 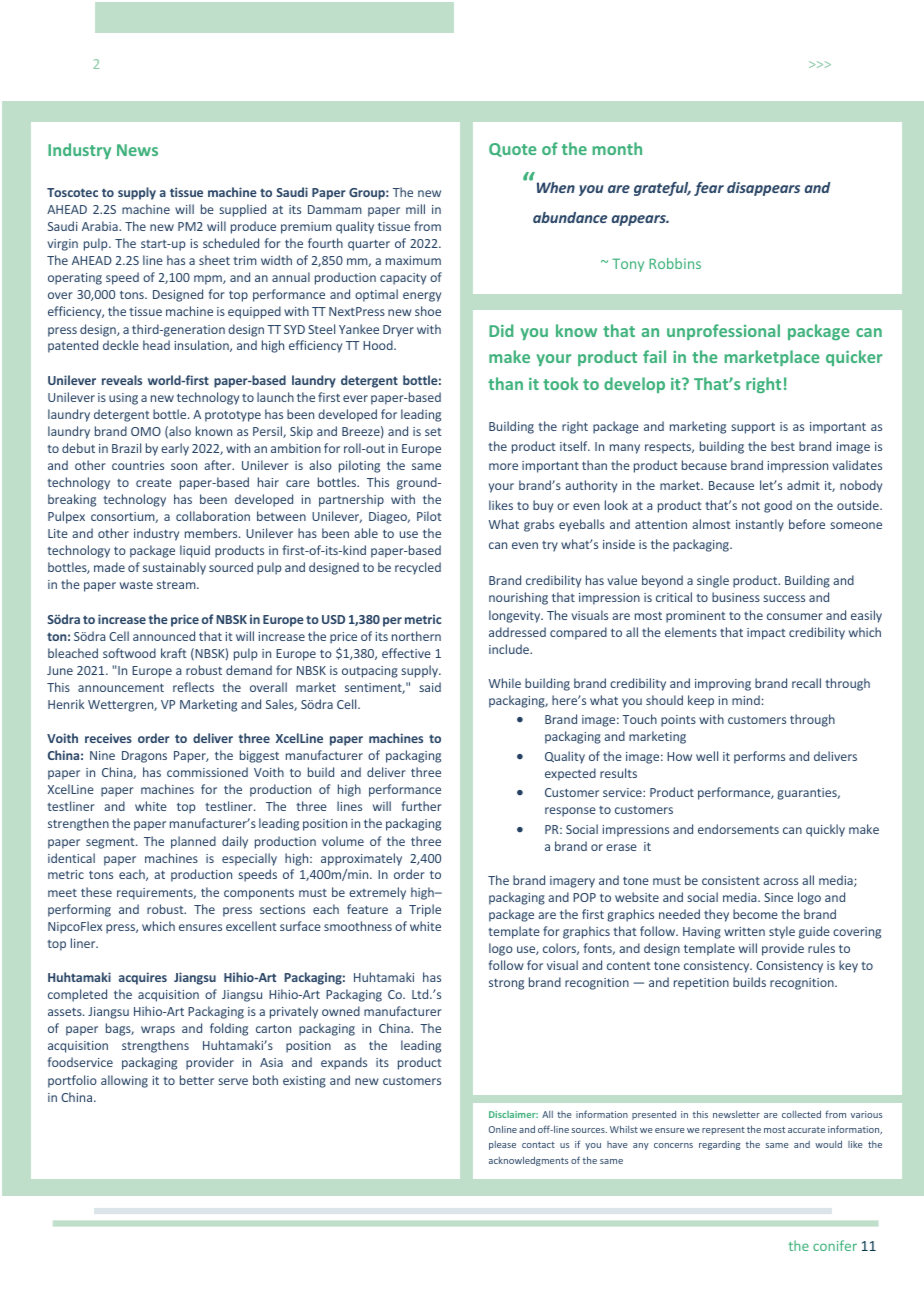 I want to click on Arabia, so click(x=101, y=226).
